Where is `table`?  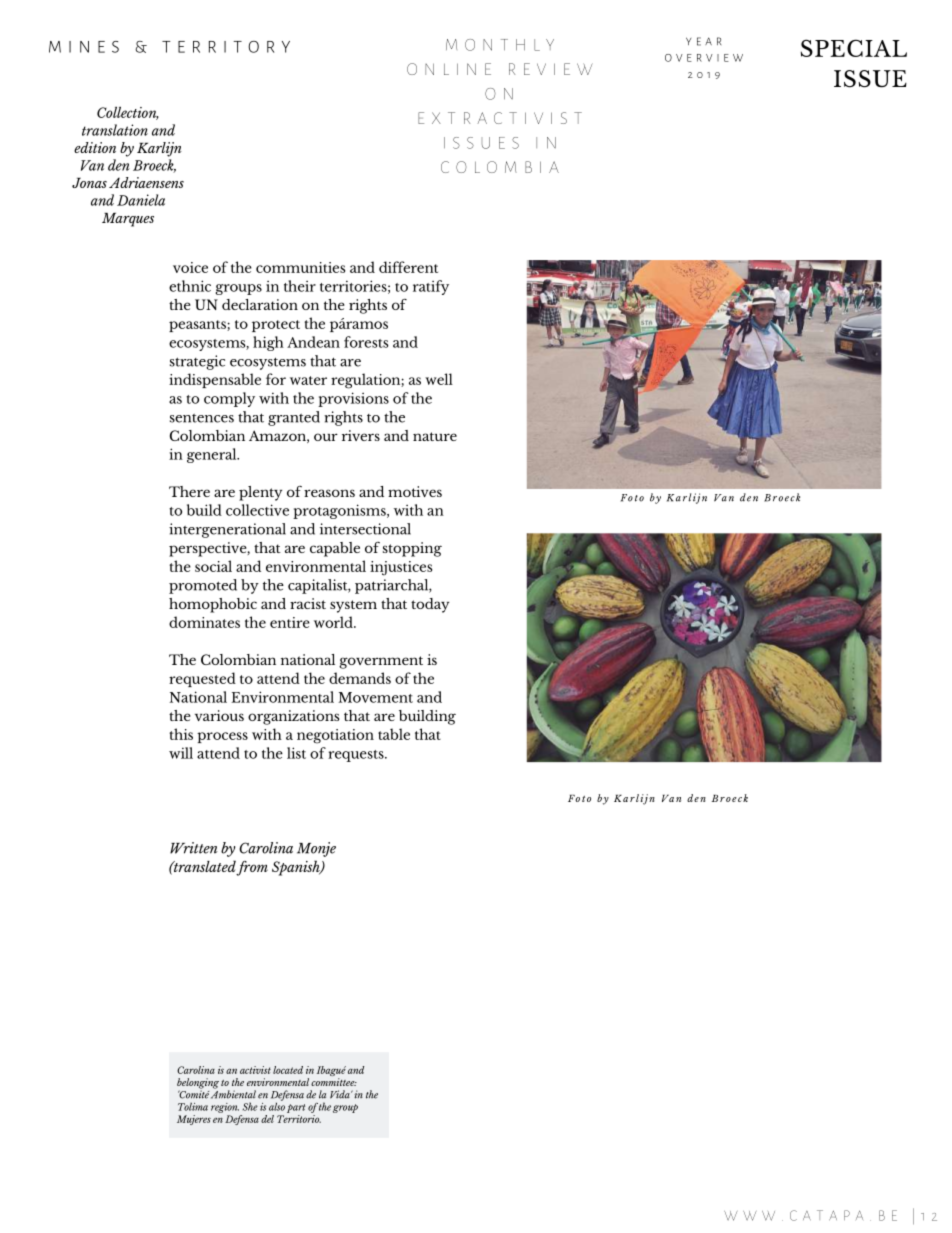 table is located at coordinates (394, 734).
